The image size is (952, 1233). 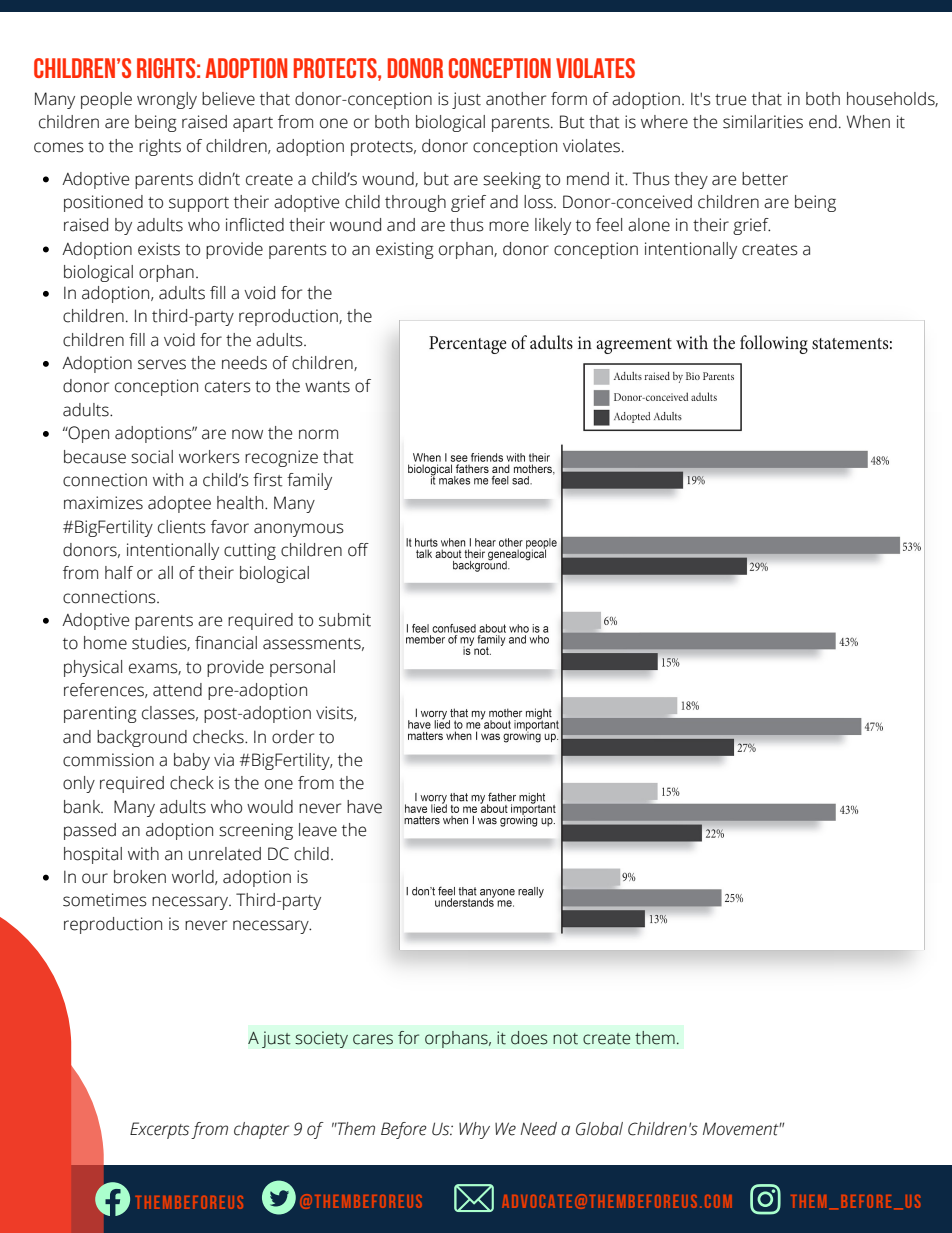 What do you see at coordinates (516, 99) in the page?
I see `another` at bounding box center [516, 99].
